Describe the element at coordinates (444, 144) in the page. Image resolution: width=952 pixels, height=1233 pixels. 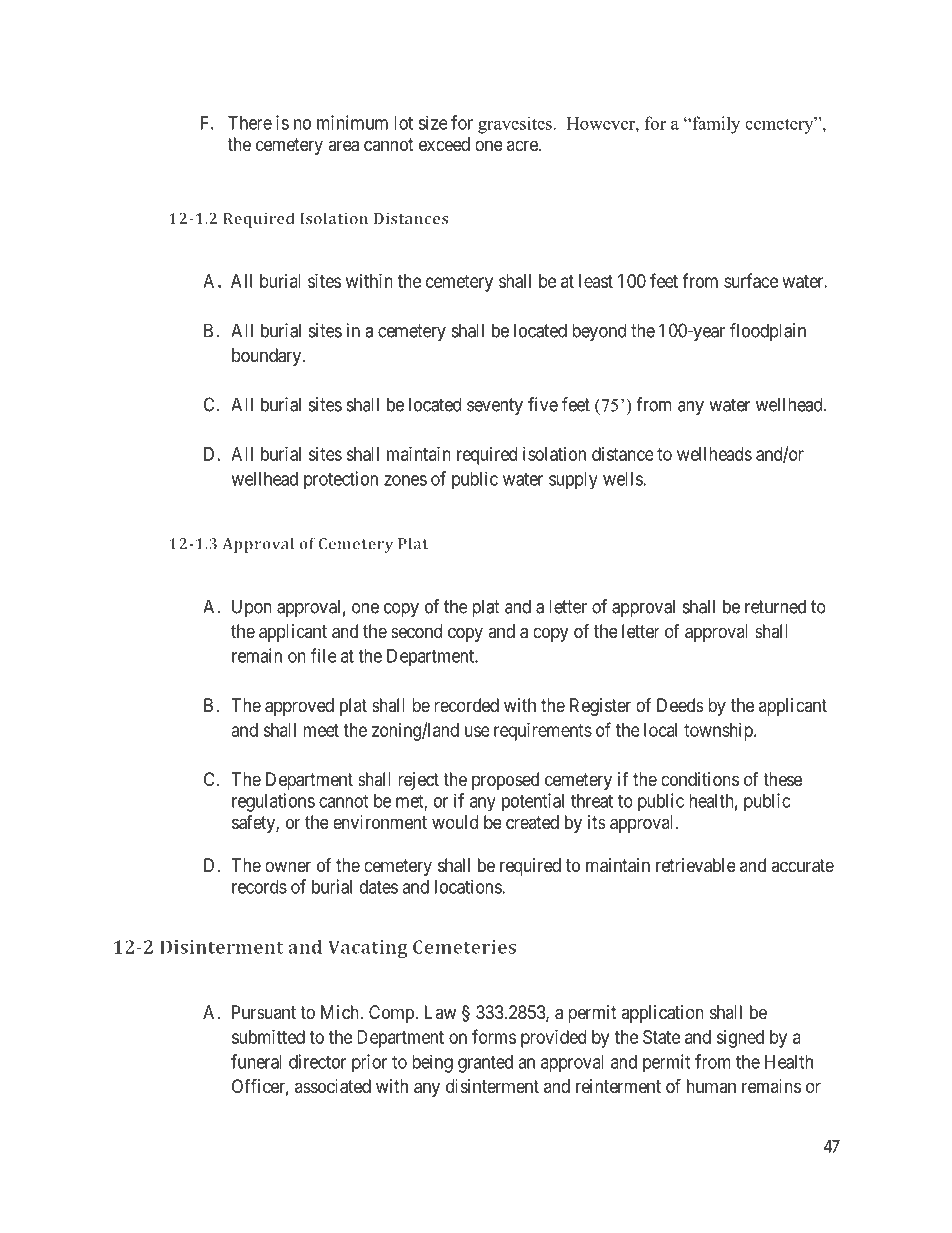
I see `exceed` at that location.
